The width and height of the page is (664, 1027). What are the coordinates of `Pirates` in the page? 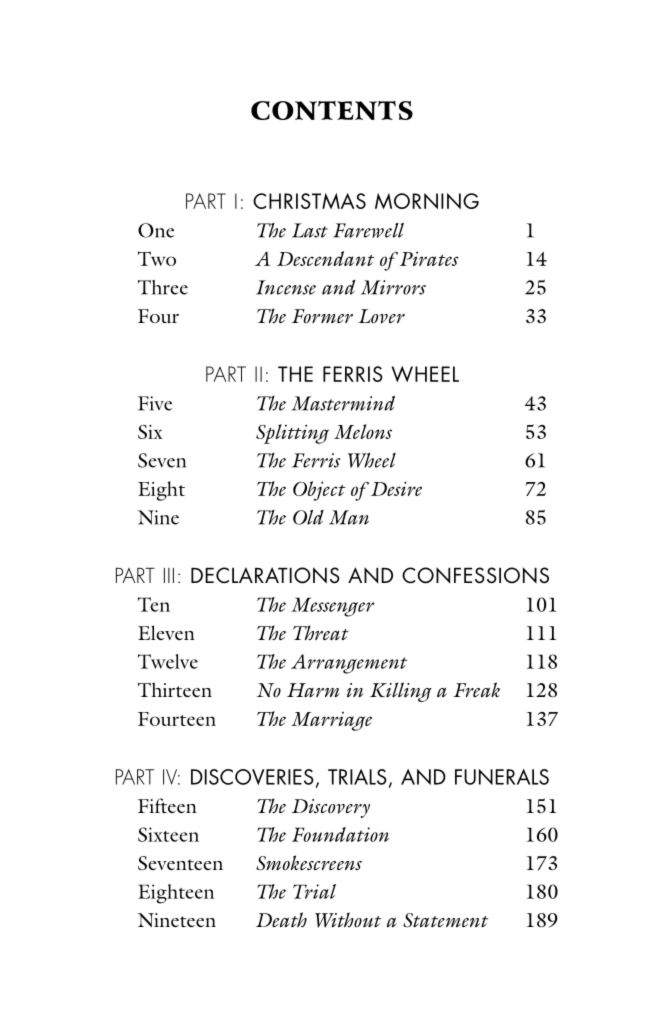 It's located at (428, 258).
